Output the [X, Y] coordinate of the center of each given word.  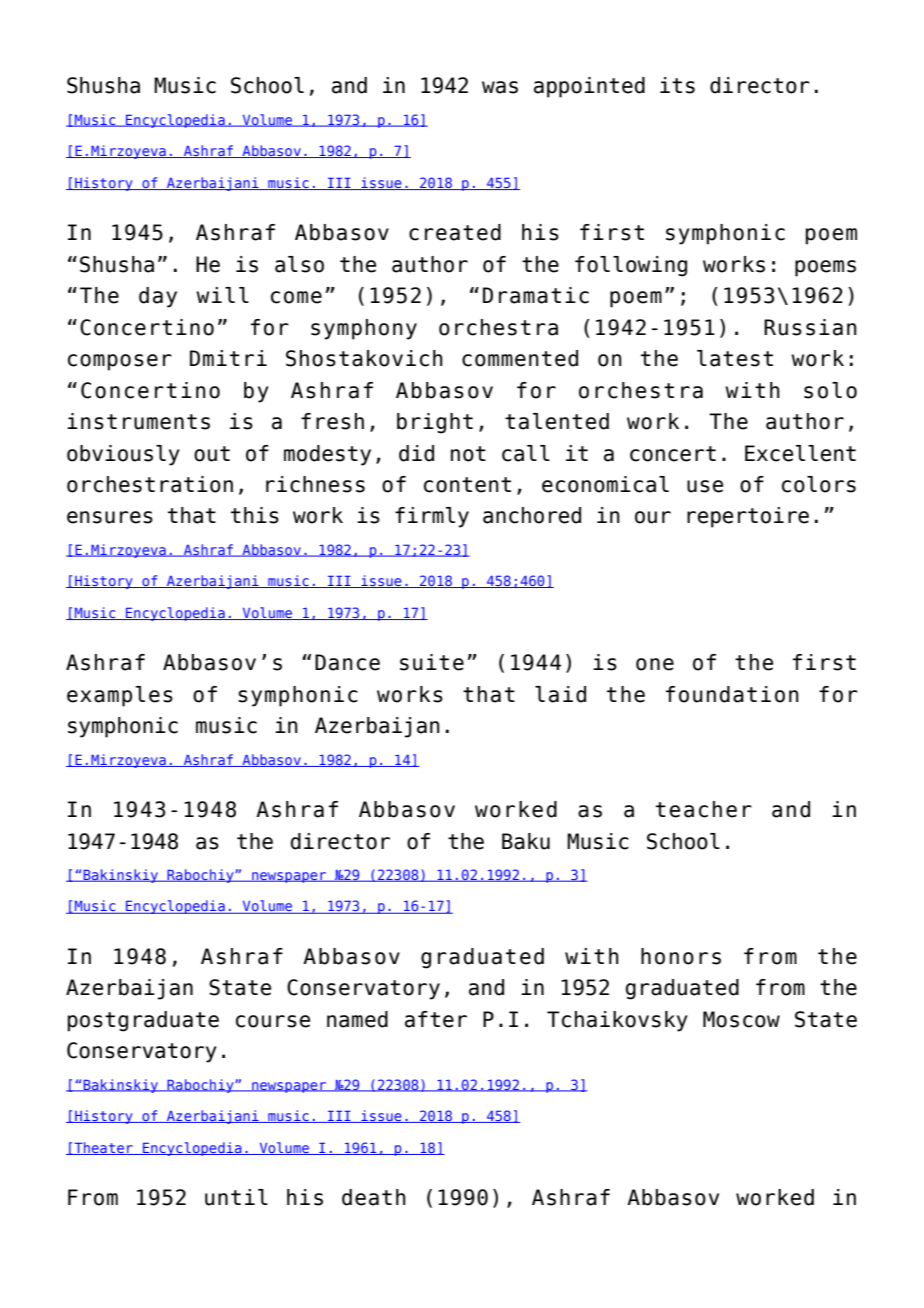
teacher [704, 809]
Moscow [741, 1019]
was [500, 87]
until [236, 1197]
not [468, 454]
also [299, 264]
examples [120, 696]
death [374, 1197]
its [677, 85]
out [212, 454]
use [705, 486]
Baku [526, 841]
